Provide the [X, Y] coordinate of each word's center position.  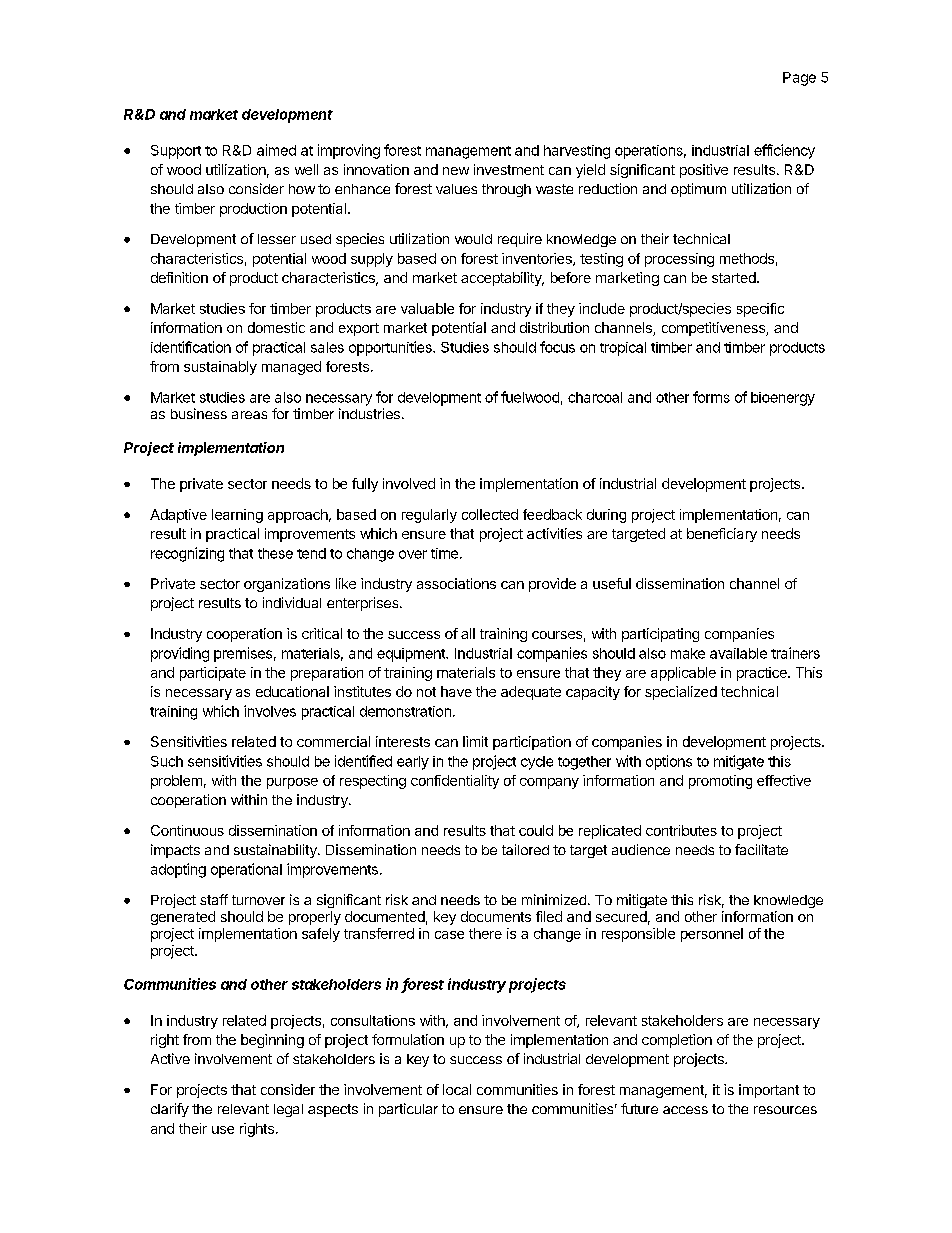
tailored [525, 849]
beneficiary [722, 535]
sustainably [220, 368]
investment [509, 169]
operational [246, 870]
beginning [272, 1041]
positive [704, 171]
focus [557, 347]
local [457, 1089]
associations [456, 583]
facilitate [761, 849]
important [769, 1091]
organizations [287, 585]
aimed [276, 150]
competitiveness [714, 329]
